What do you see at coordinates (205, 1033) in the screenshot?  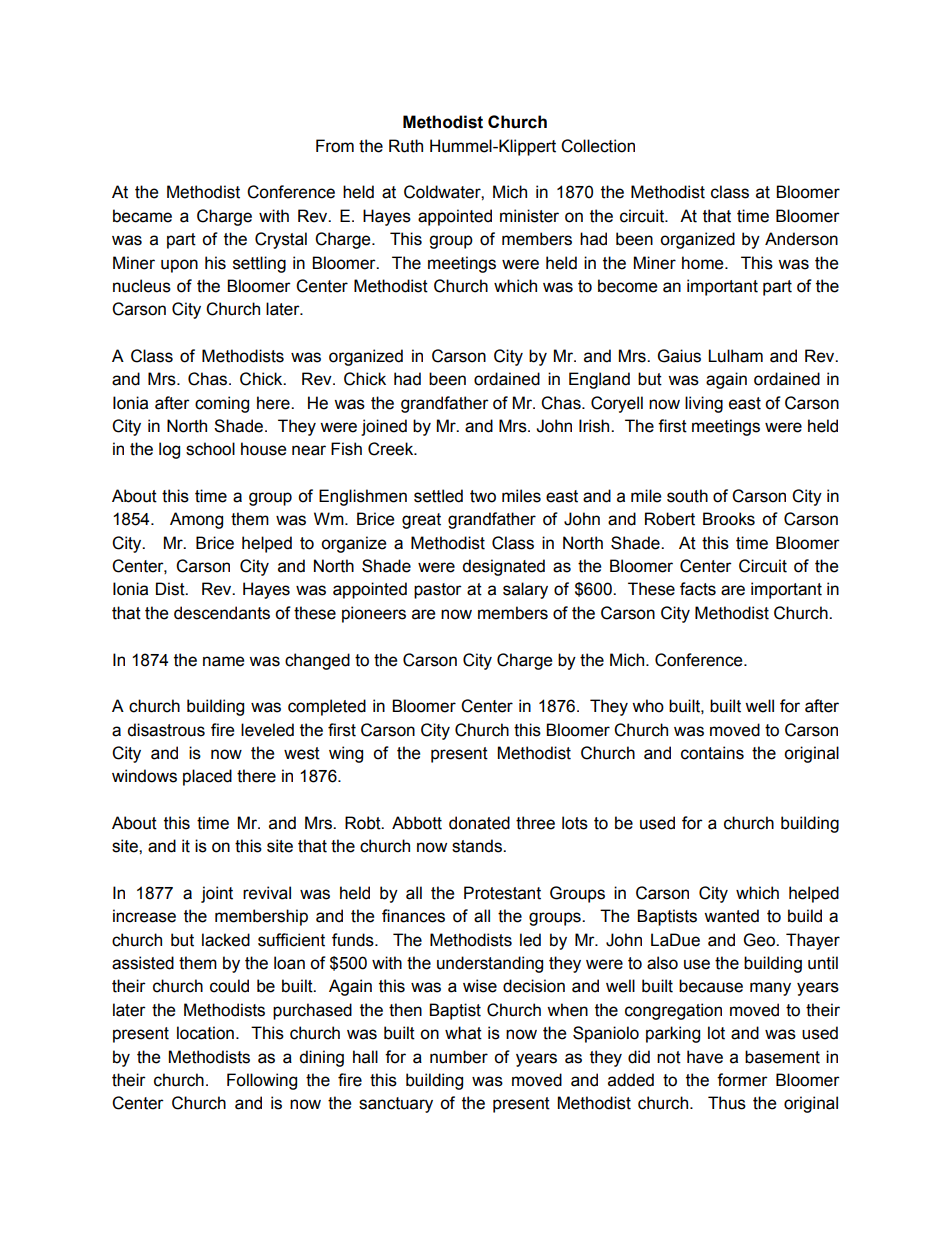 I see `location` at bounding box center [205, 1033].
